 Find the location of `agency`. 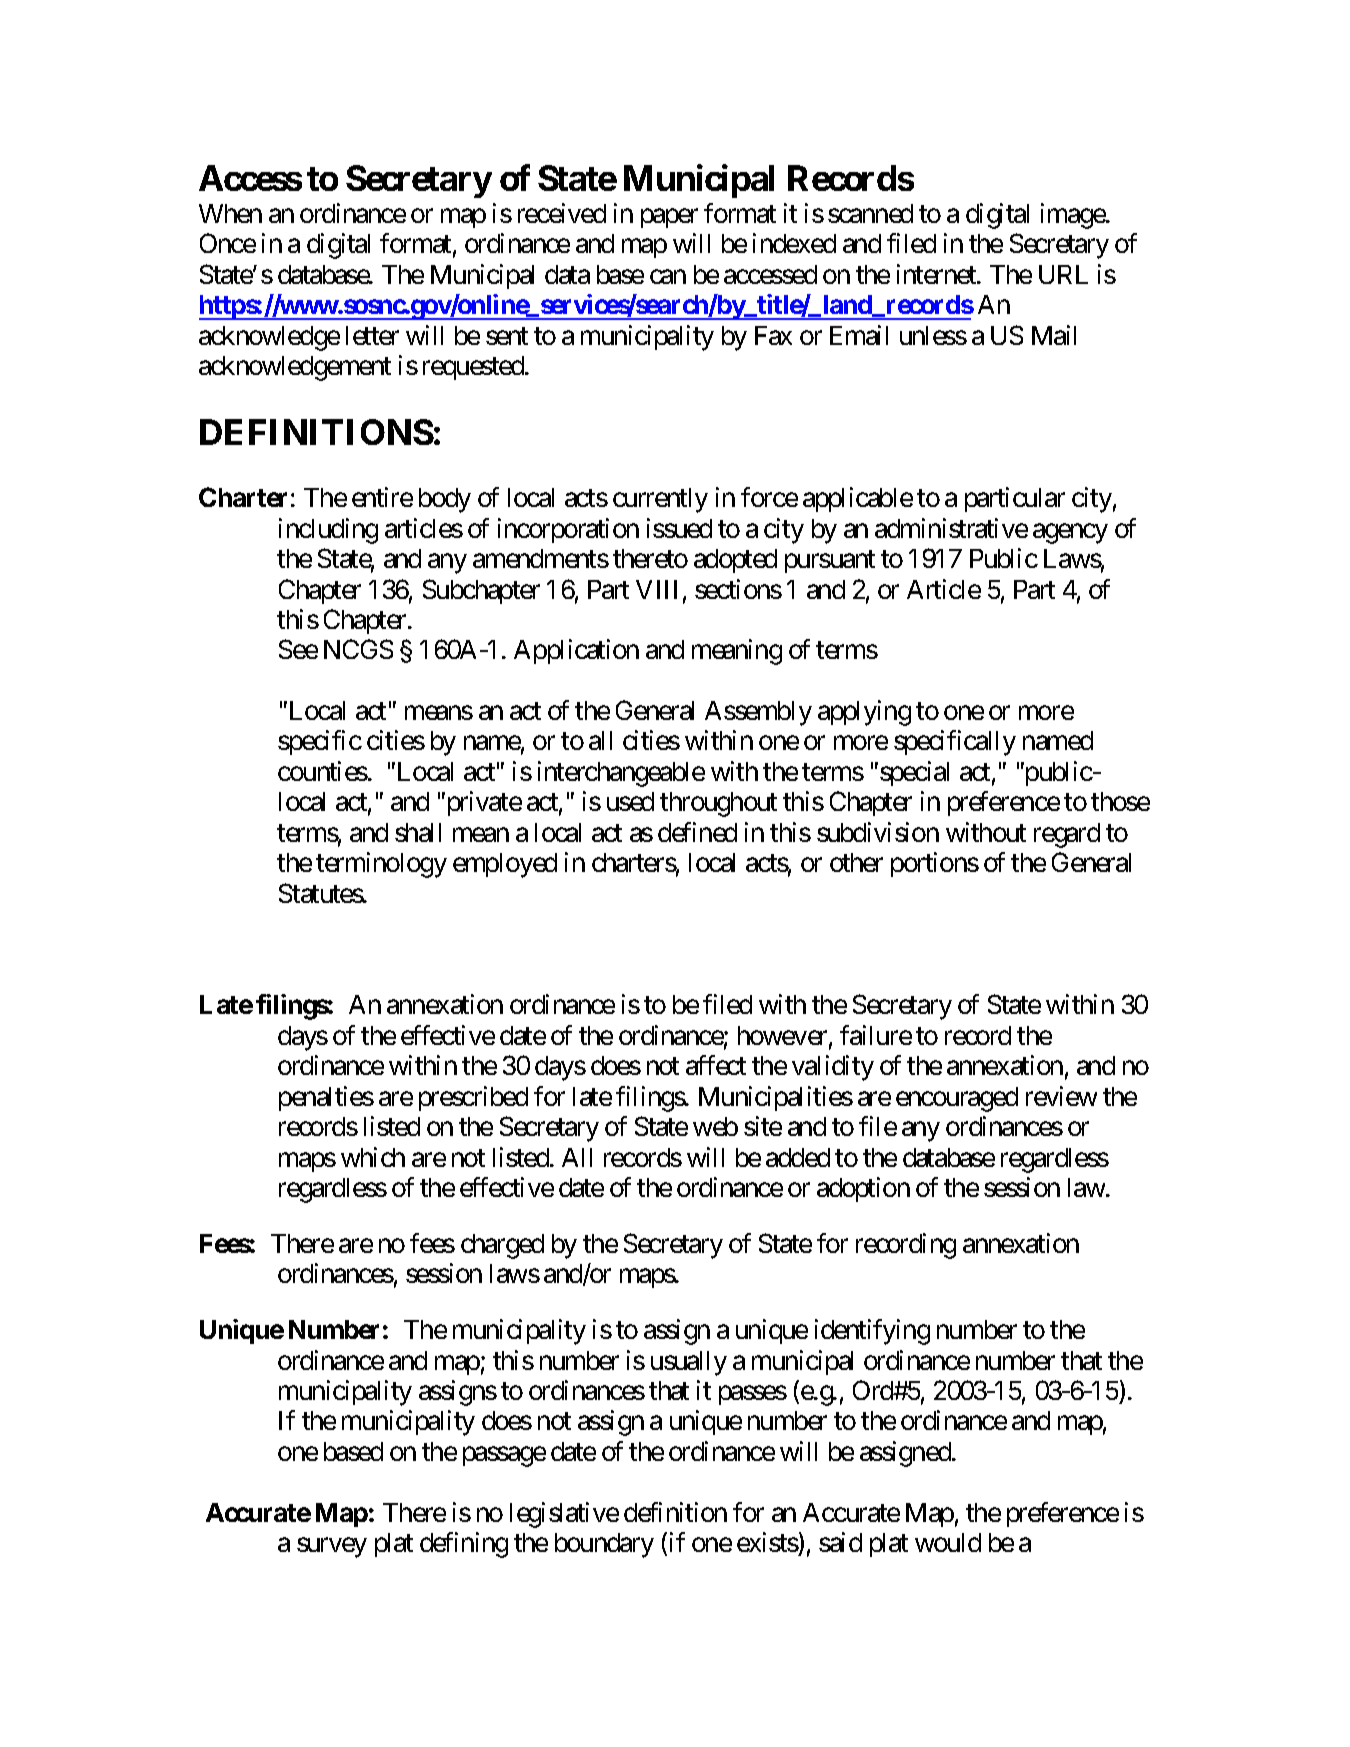

agency is located at coordinates (1070, 533).
